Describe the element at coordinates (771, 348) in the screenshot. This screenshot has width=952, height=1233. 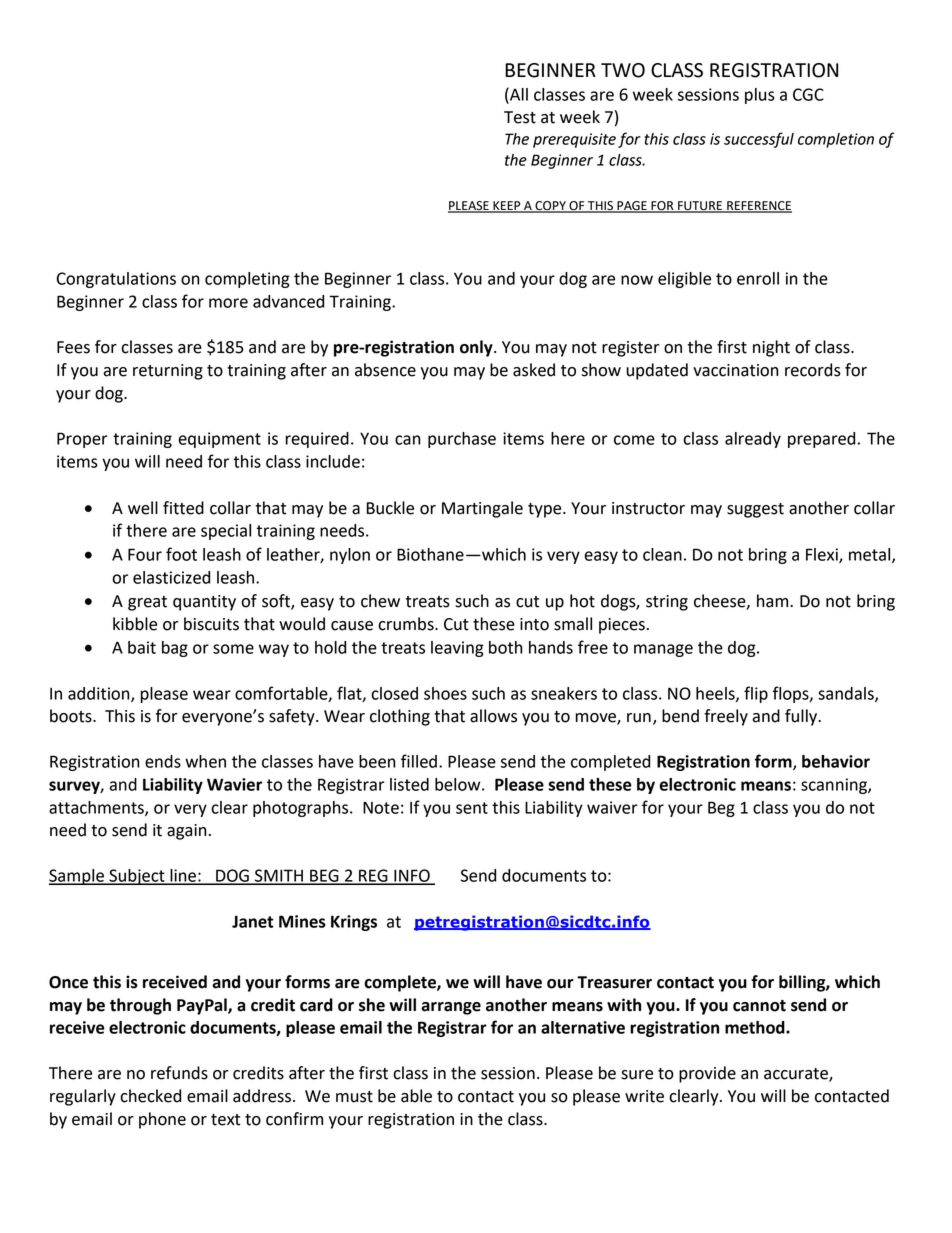
I see `night` at that location.
